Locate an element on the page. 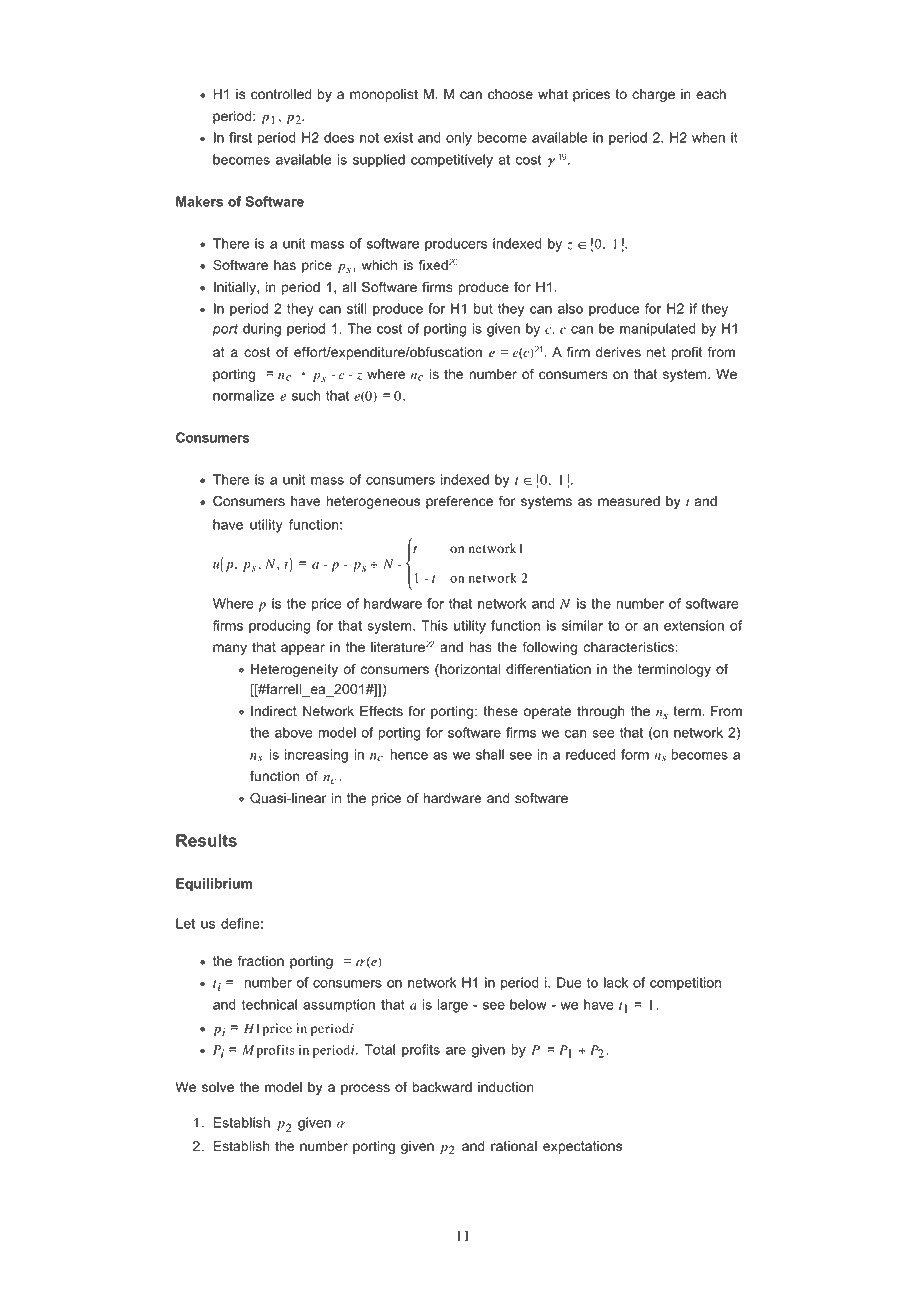  backward is located at coordinates (442, 1087).
